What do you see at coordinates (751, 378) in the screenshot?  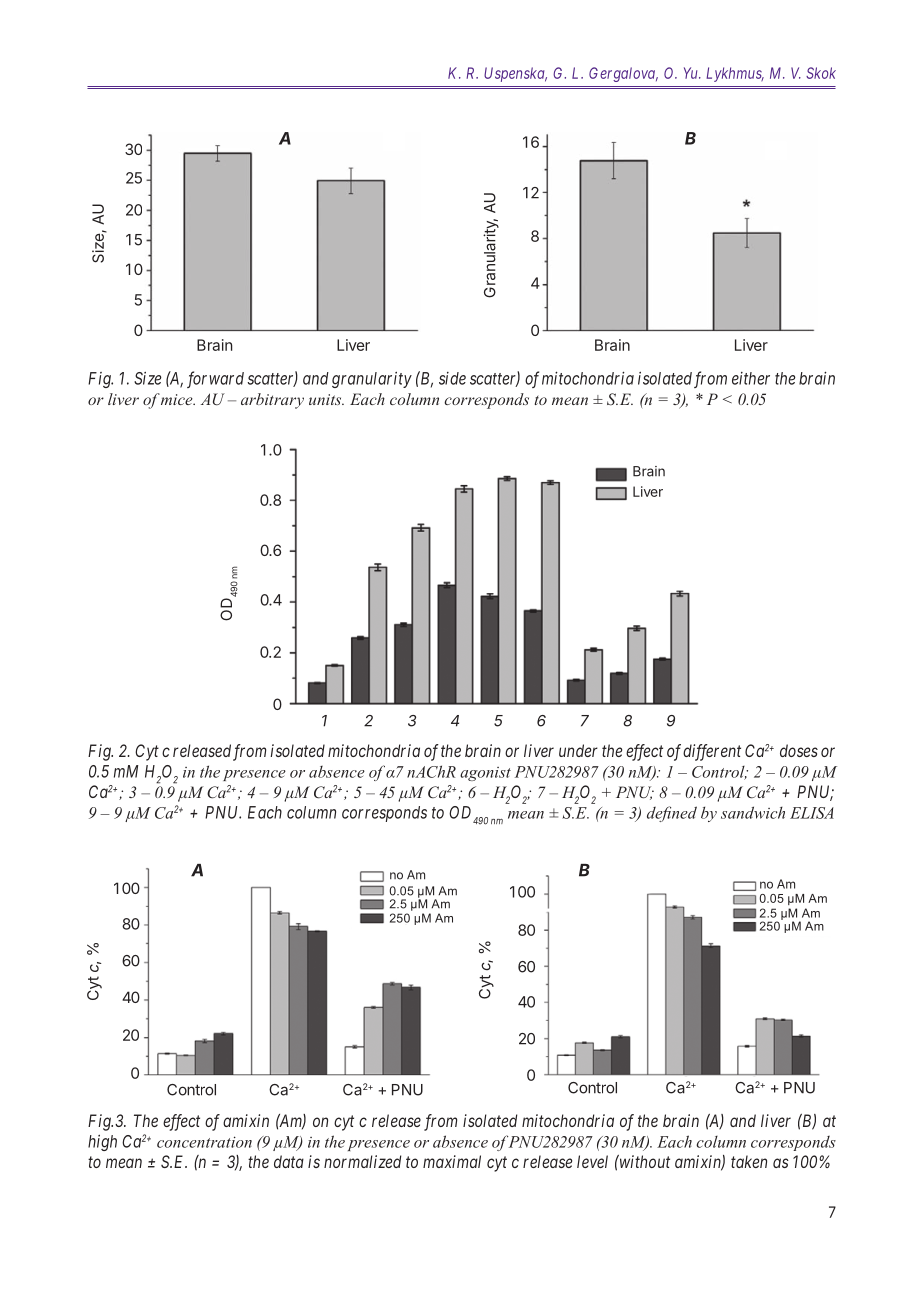 I see `either` at bounding box center [751, 378].
